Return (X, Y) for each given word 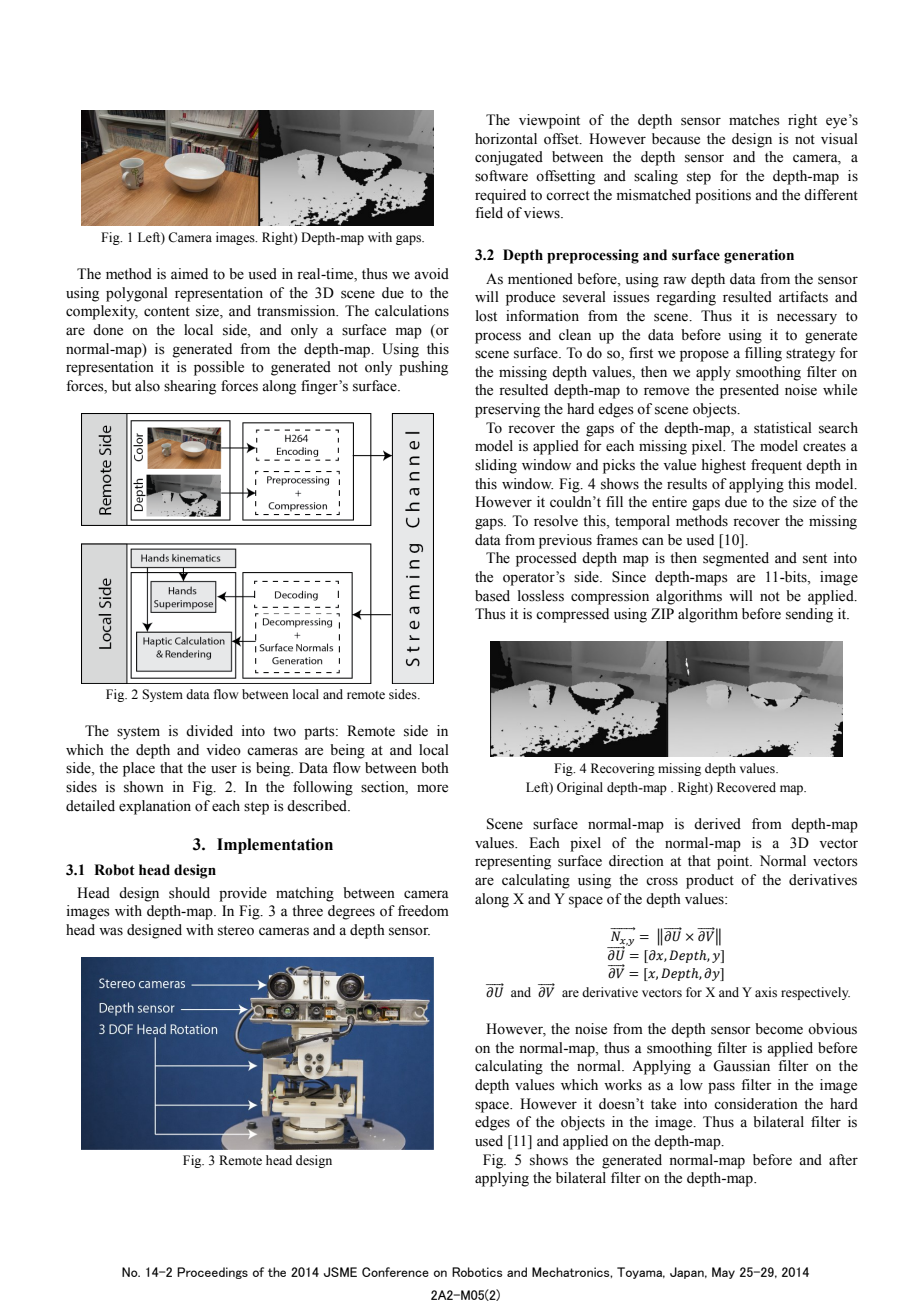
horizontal (506, 139)
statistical (783, 428)
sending (809, 615)
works (623, 1085)
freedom (423, 911)
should (189, 893)
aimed (189, 274)
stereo (236, 931)
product (710, 881)
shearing (190, 387)
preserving (507, 410)
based (492, 596)
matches (754, 120)
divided (209, 731)
